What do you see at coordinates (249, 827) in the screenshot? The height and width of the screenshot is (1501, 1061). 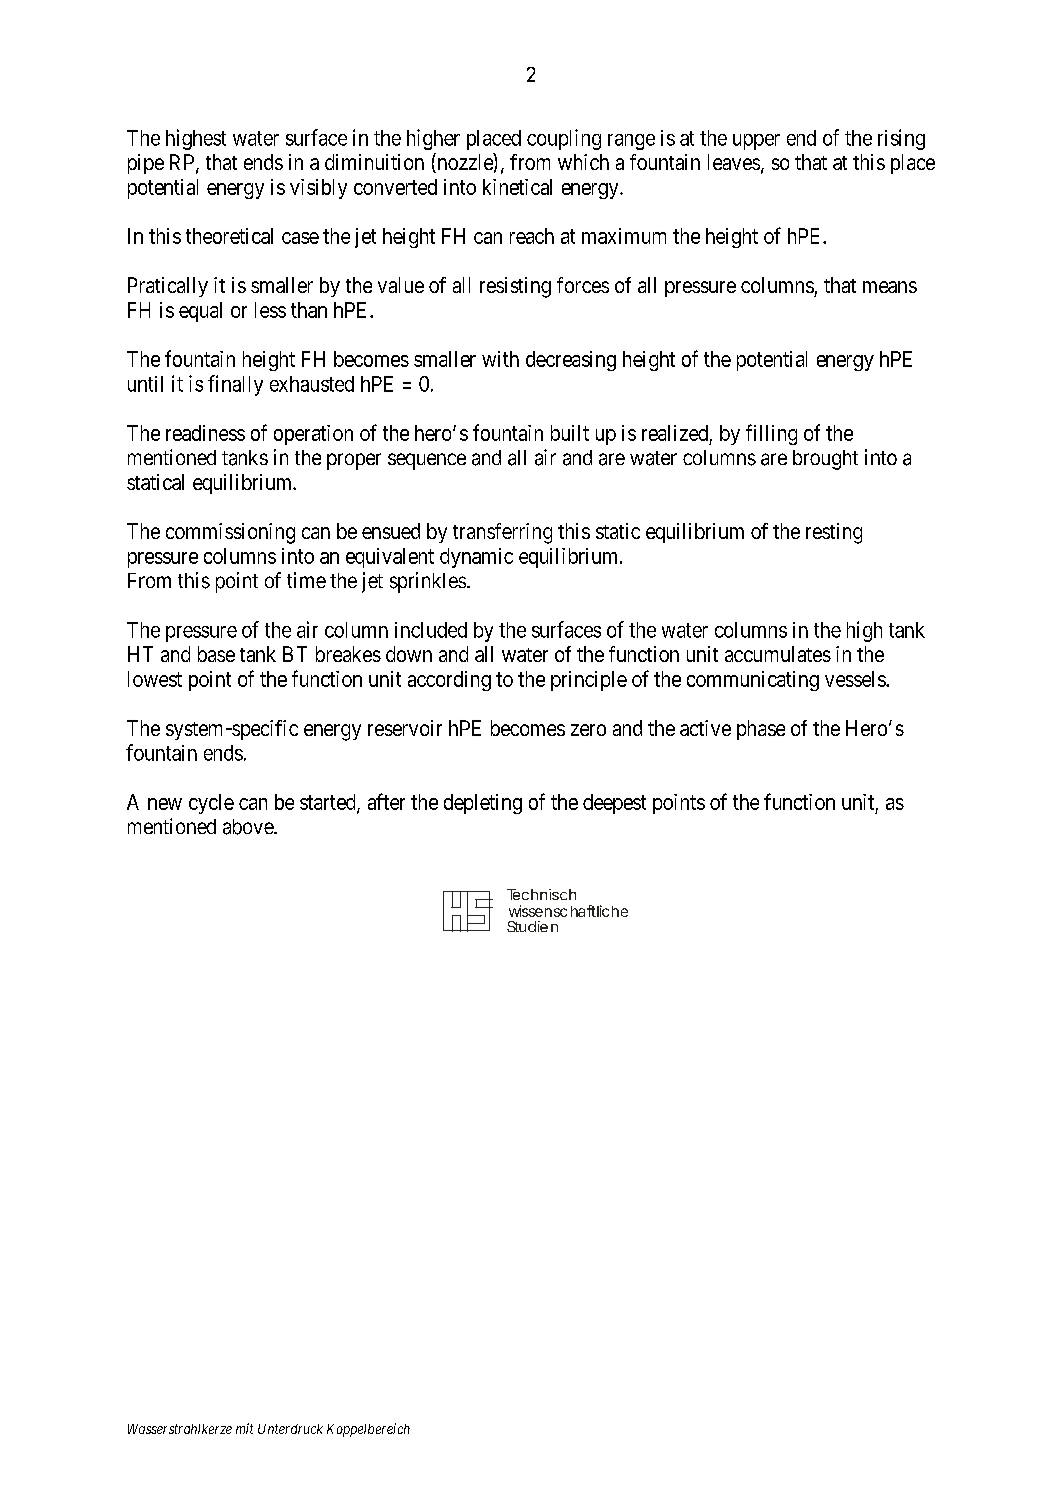 I see `above` at bounding box center [249, 827].
